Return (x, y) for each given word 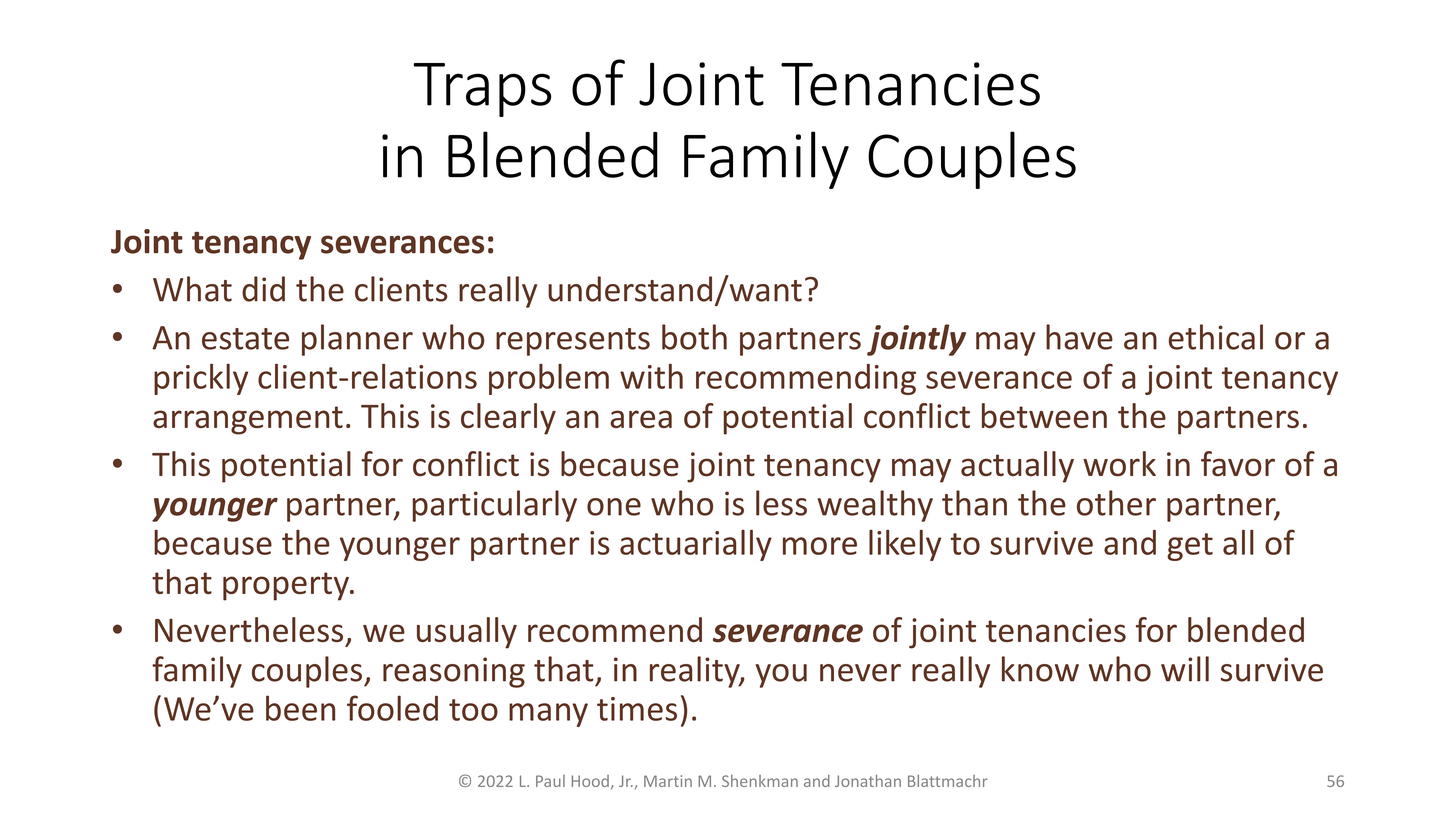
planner (357, 340)
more (820, 546)
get (1190, 547)
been (300, 708)
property (287, 586)
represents (573, 342)
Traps (482, 90)
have (1079, 337)
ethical (1216, 337)
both (694, 337)
